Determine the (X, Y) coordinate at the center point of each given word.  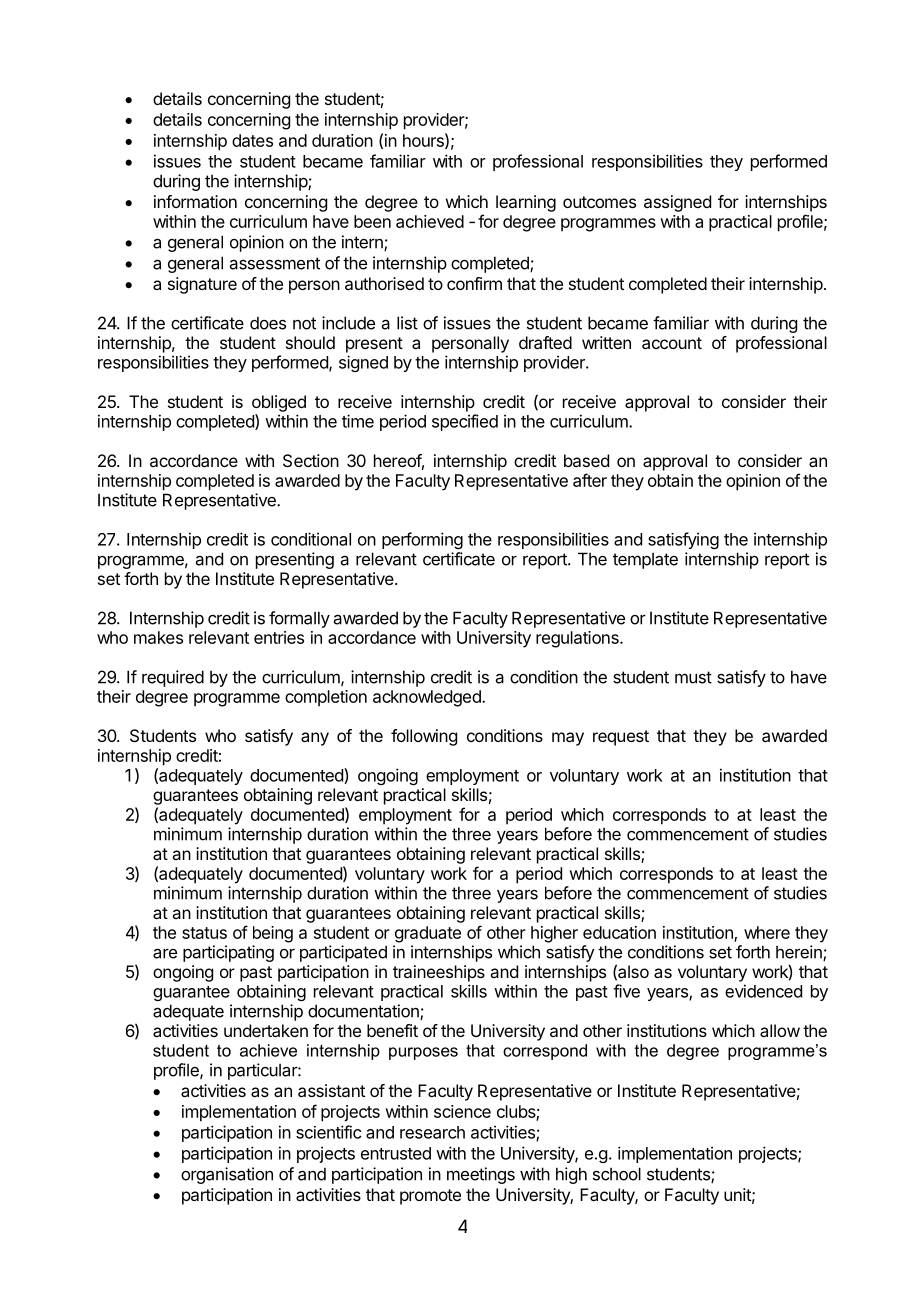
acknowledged (428, 698)
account (672, 343)
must (693, 677)
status (204, 933)
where (767, 932)
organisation (227, 1175)
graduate (428, 934)
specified (465, 422)
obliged (279, 403)
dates (252, 140)
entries (279, 637)
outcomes (599, 202)
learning (526, 203)
